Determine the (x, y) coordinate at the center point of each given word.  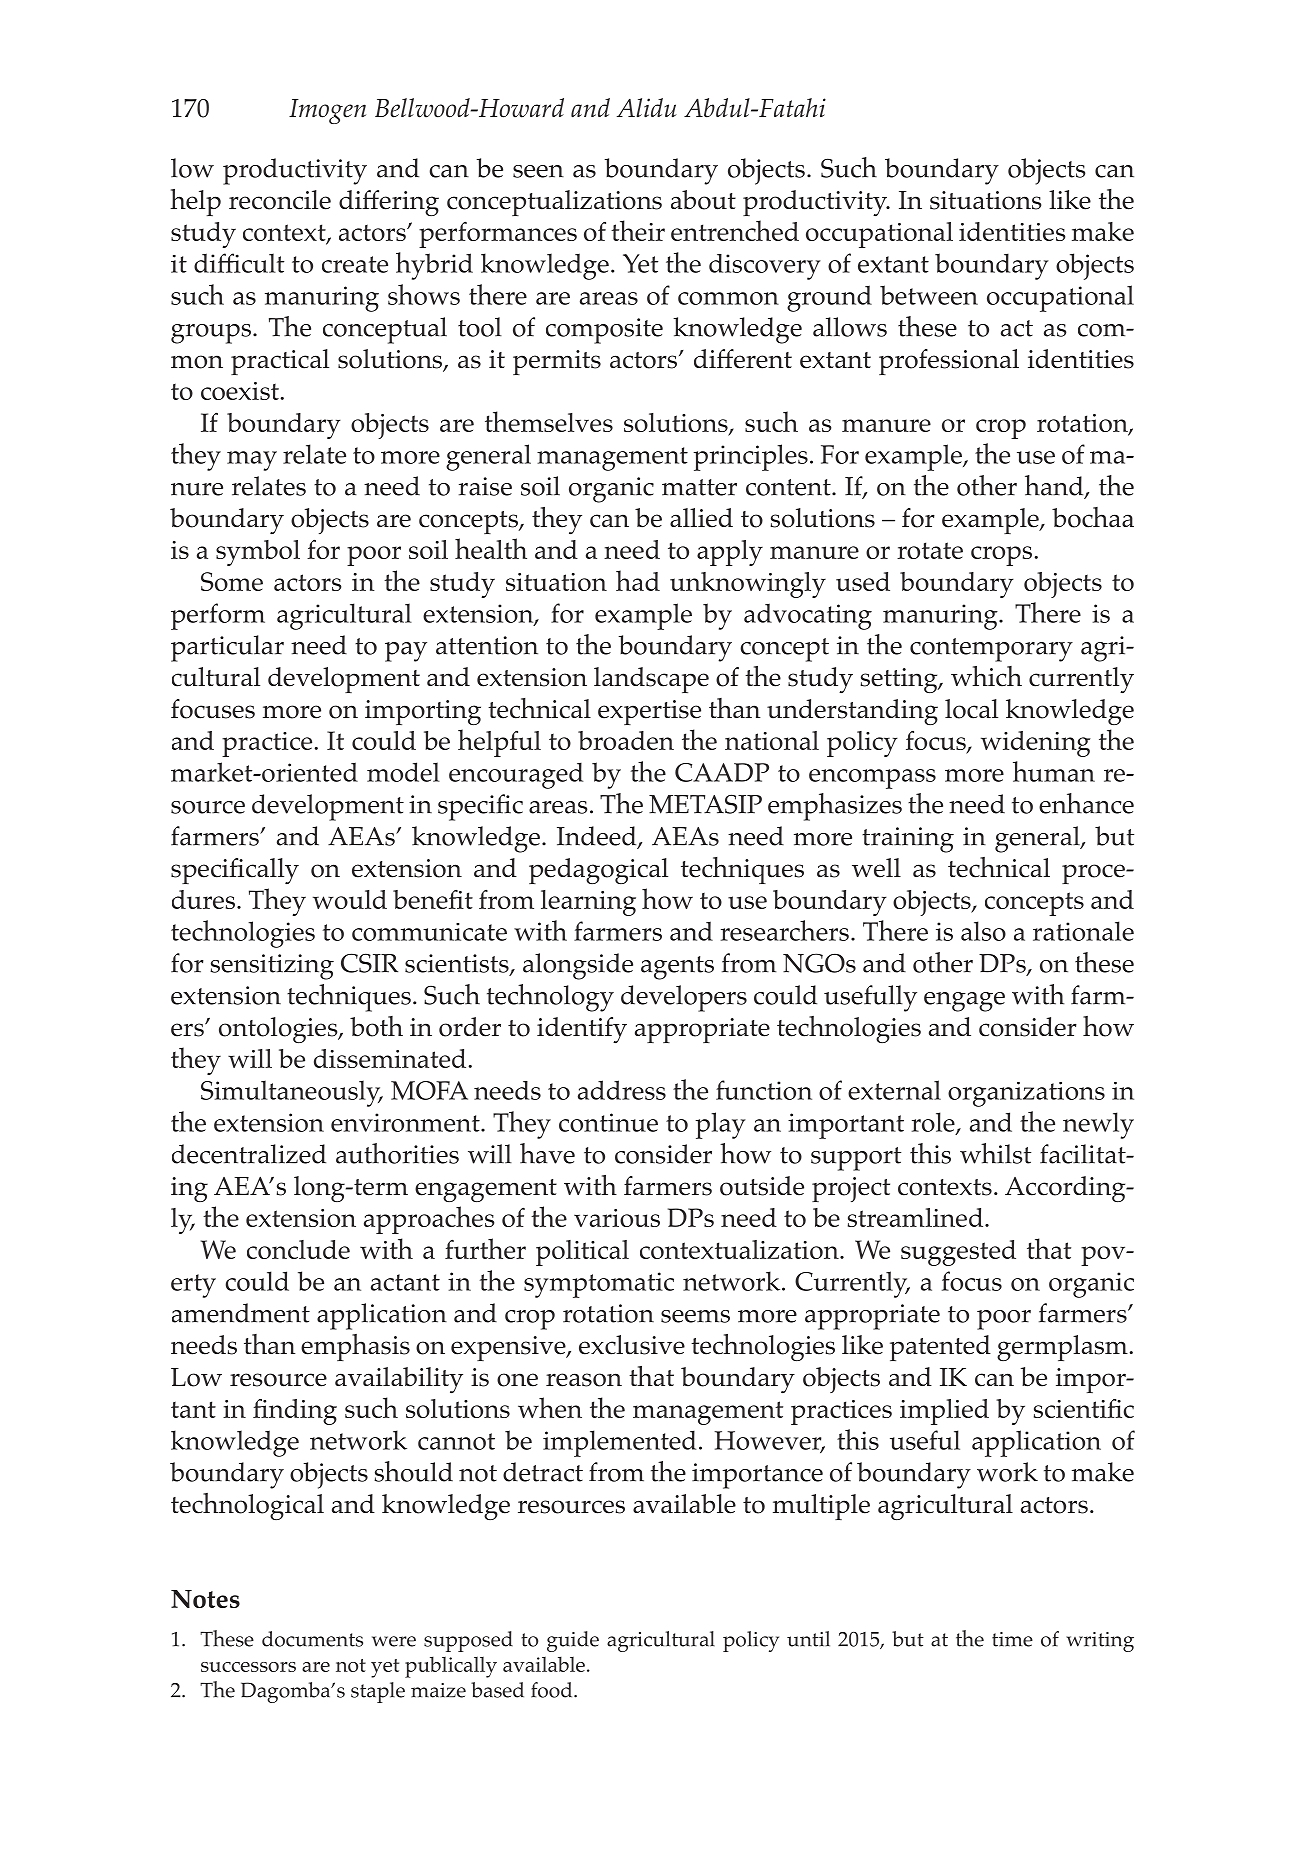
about (703, 200)
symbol (258, 553)
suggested (958, 1253)
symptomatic (599, 1285)
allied (701, 518)
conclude (298, 1249)
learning (588, 903)
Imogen (327, 111)
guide (573, 1641)
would (350, 899)
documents (312, 1639)
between (929, 295)
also (983, 931)
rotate (930, 550)
